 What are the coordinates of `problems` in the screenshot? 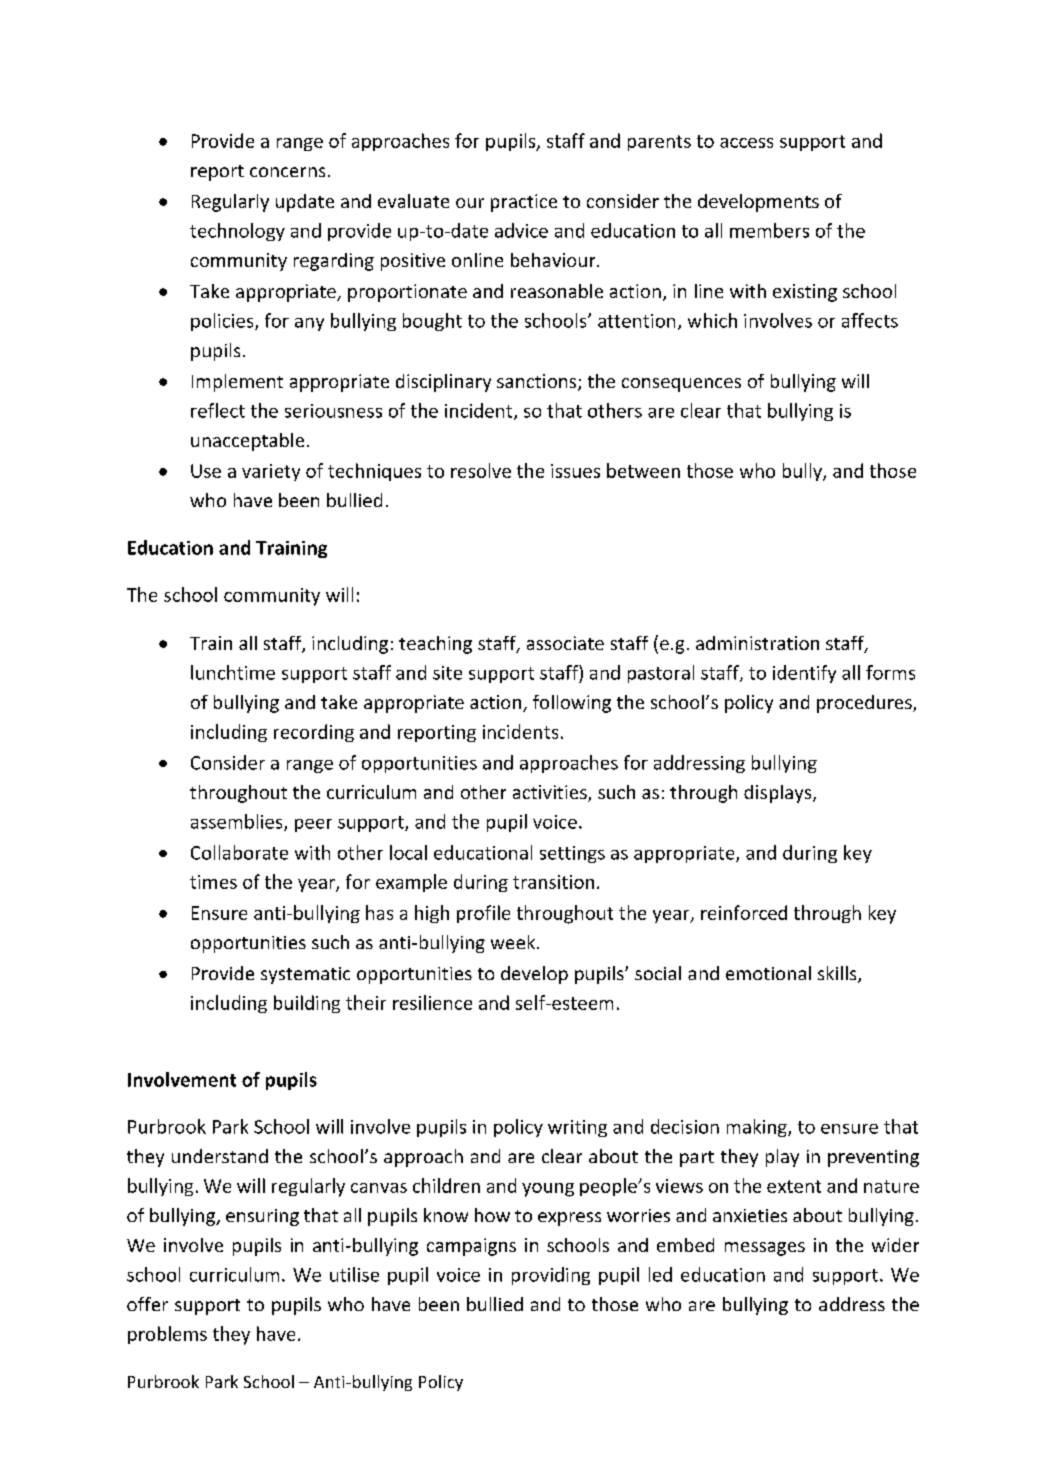 It's located at (167, 1335).
